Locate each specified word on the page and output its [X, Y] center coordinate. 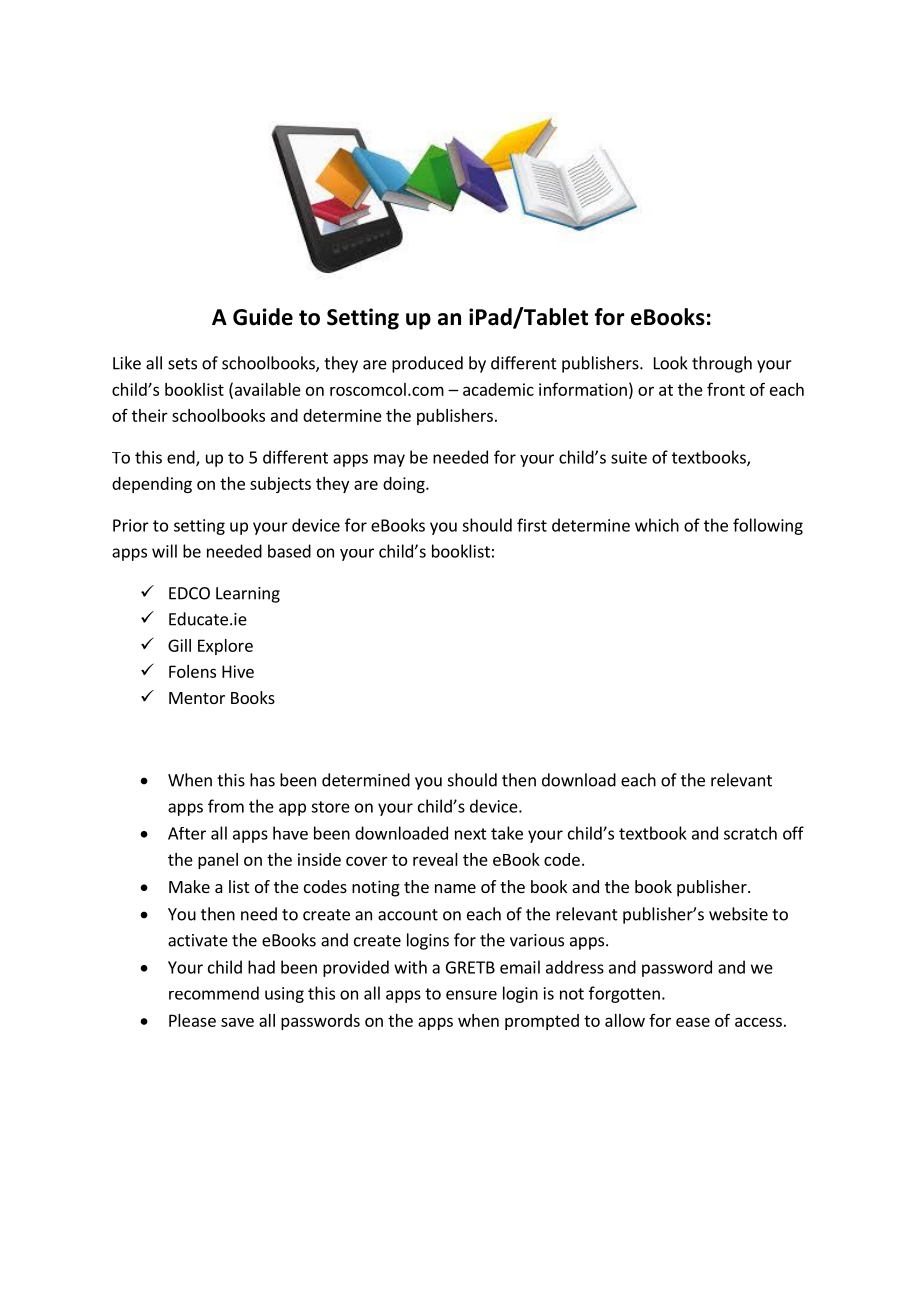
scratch [750, 833]
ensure [471, 995]
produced [427, 364]
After [187, 833]
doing [405, 485]
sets [182, 364]
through [722, 364]
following [768, 526]
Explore [225, 647]
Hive [238, 671]
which [657, 525]
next [471, 834]
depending [152, 485]
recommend [214, 993]
